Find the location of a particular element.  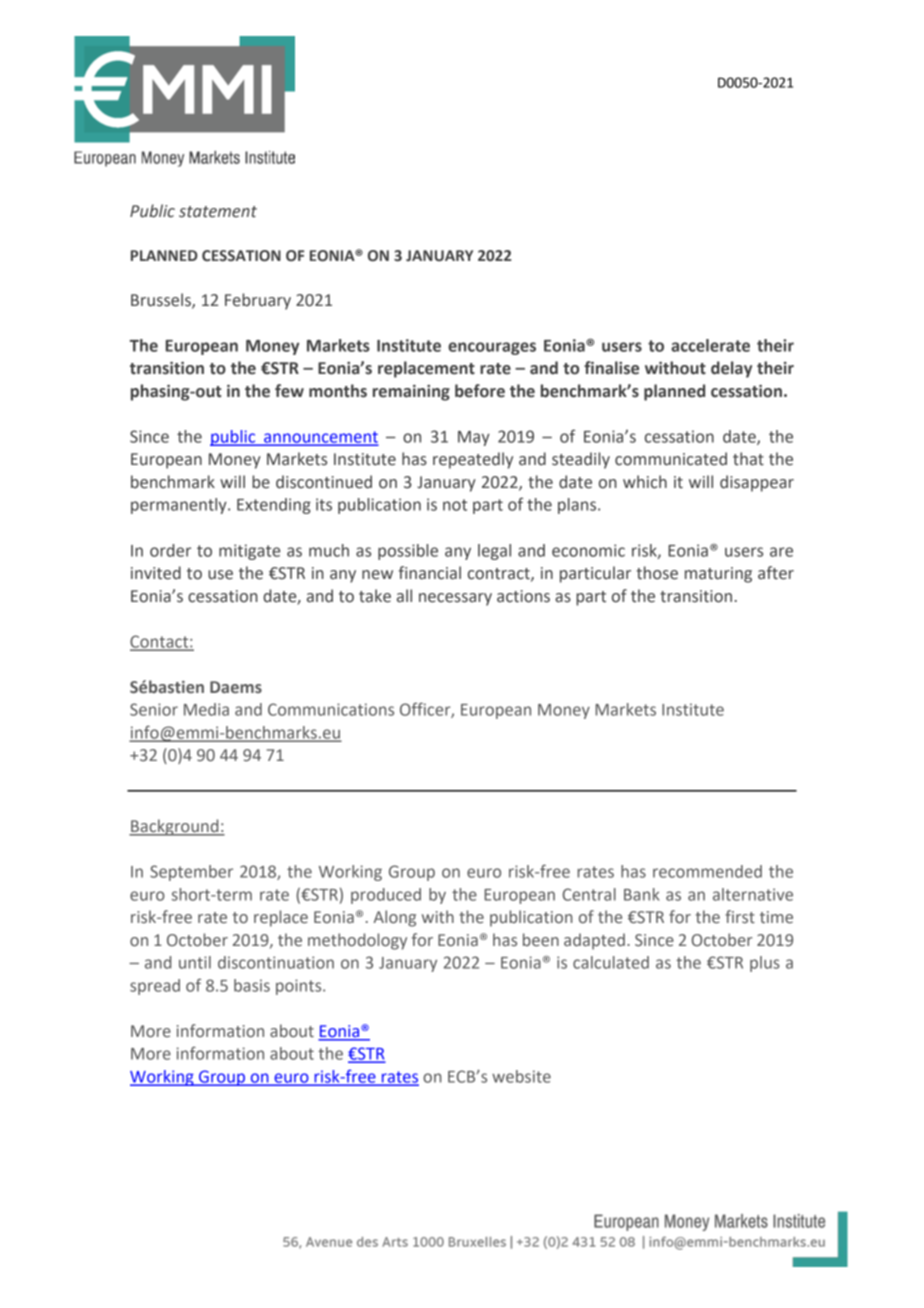

delay is located at coordinates (731, 369).
